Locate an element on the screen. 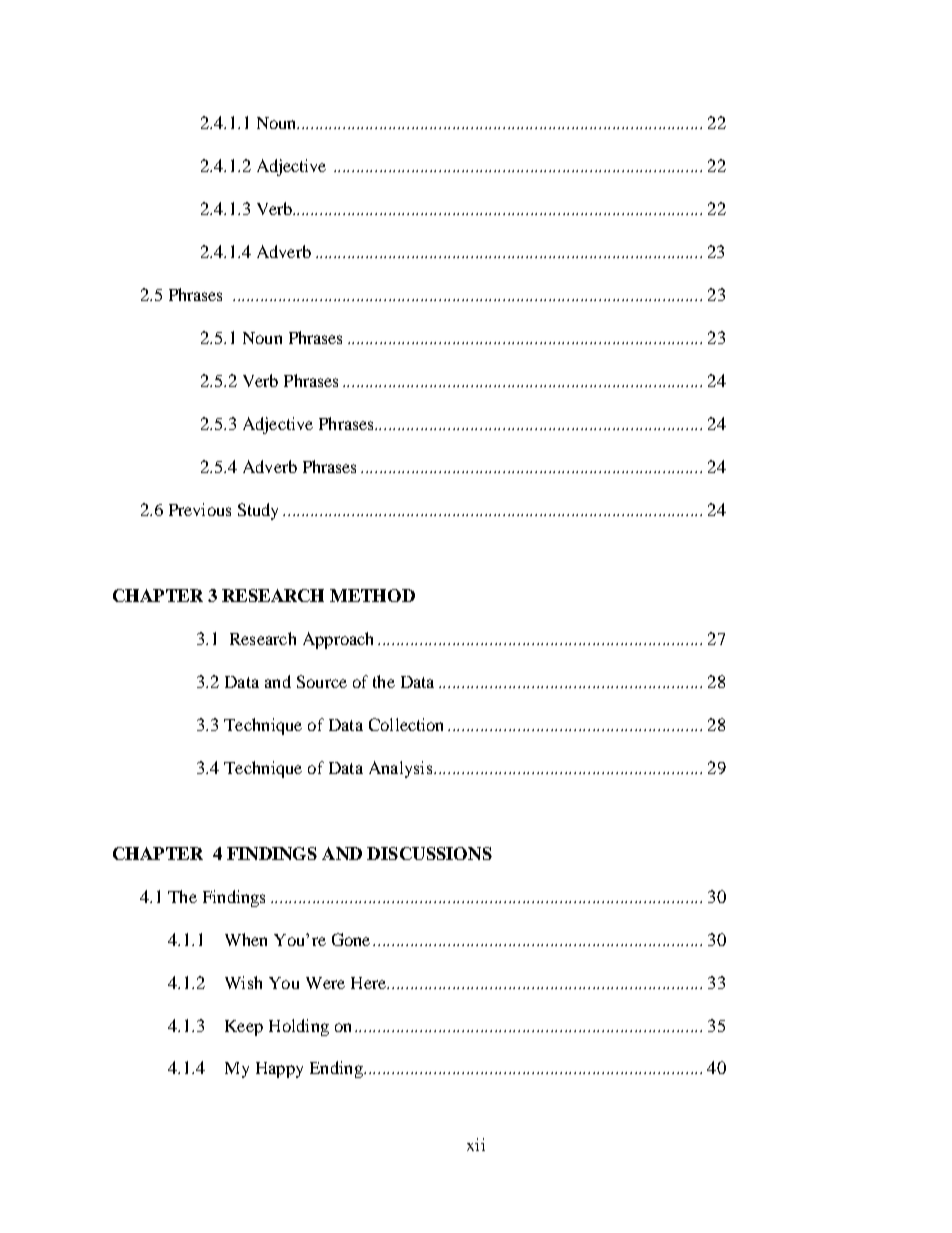  DISCUSSIONS is located at coordinates (429, 853).
